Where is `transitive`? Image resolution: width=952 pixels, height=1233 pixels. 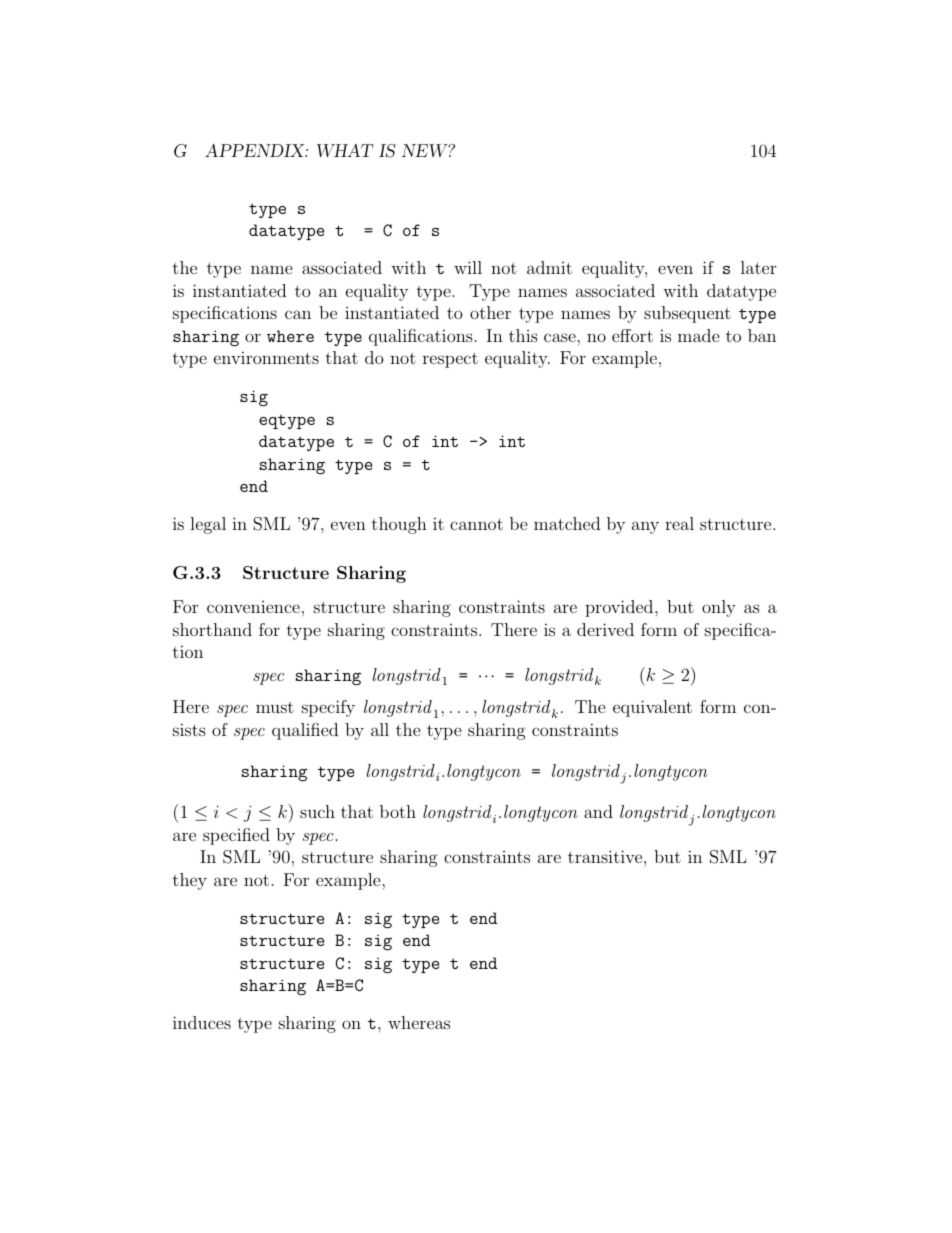
transitive is located at coordinates (605, 856).
